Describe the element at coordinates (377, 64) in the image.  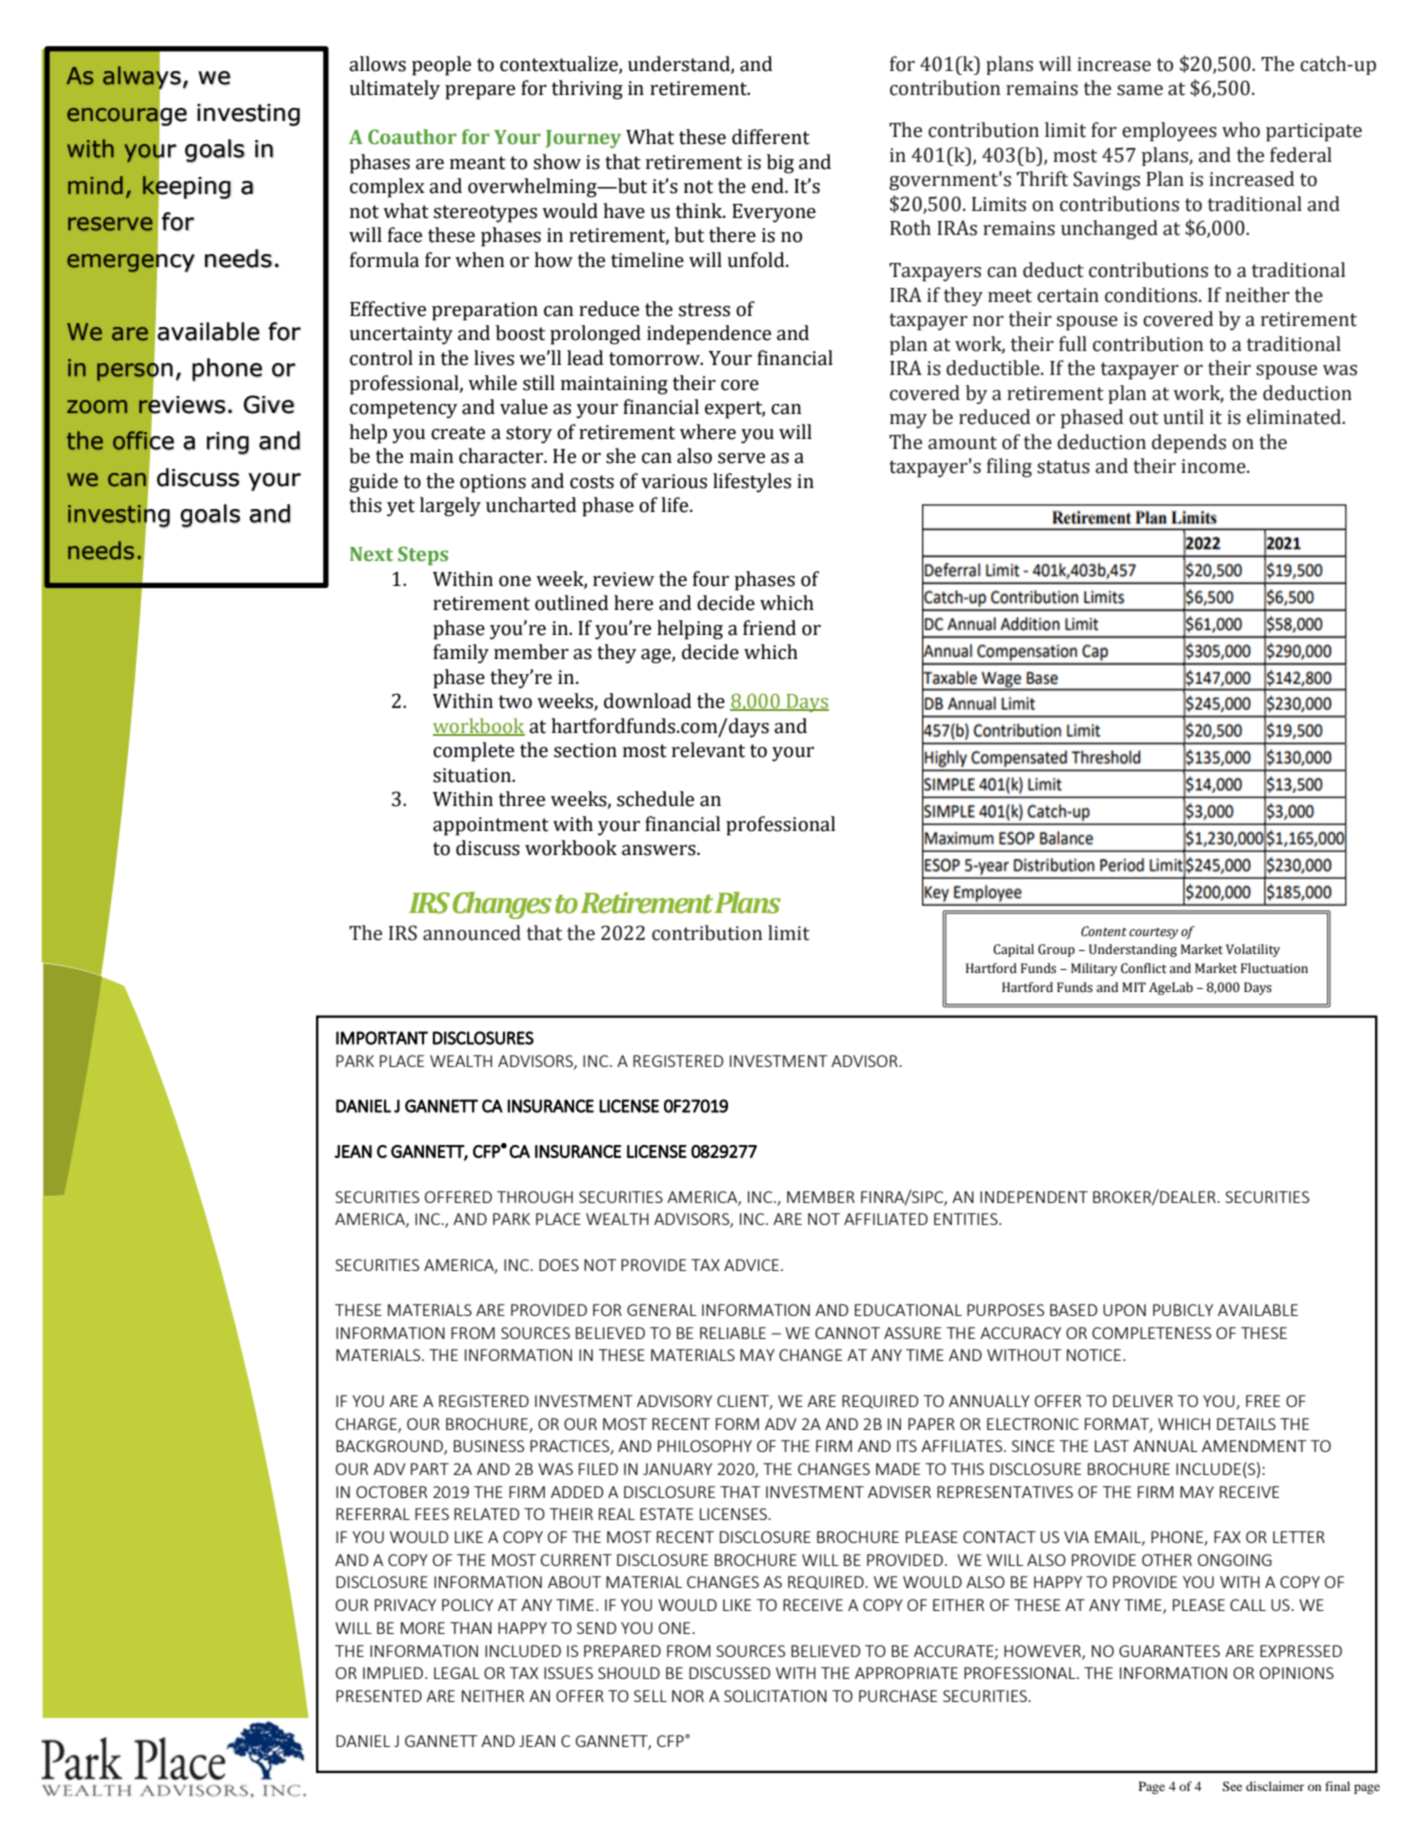
I see `allows` at that location.
